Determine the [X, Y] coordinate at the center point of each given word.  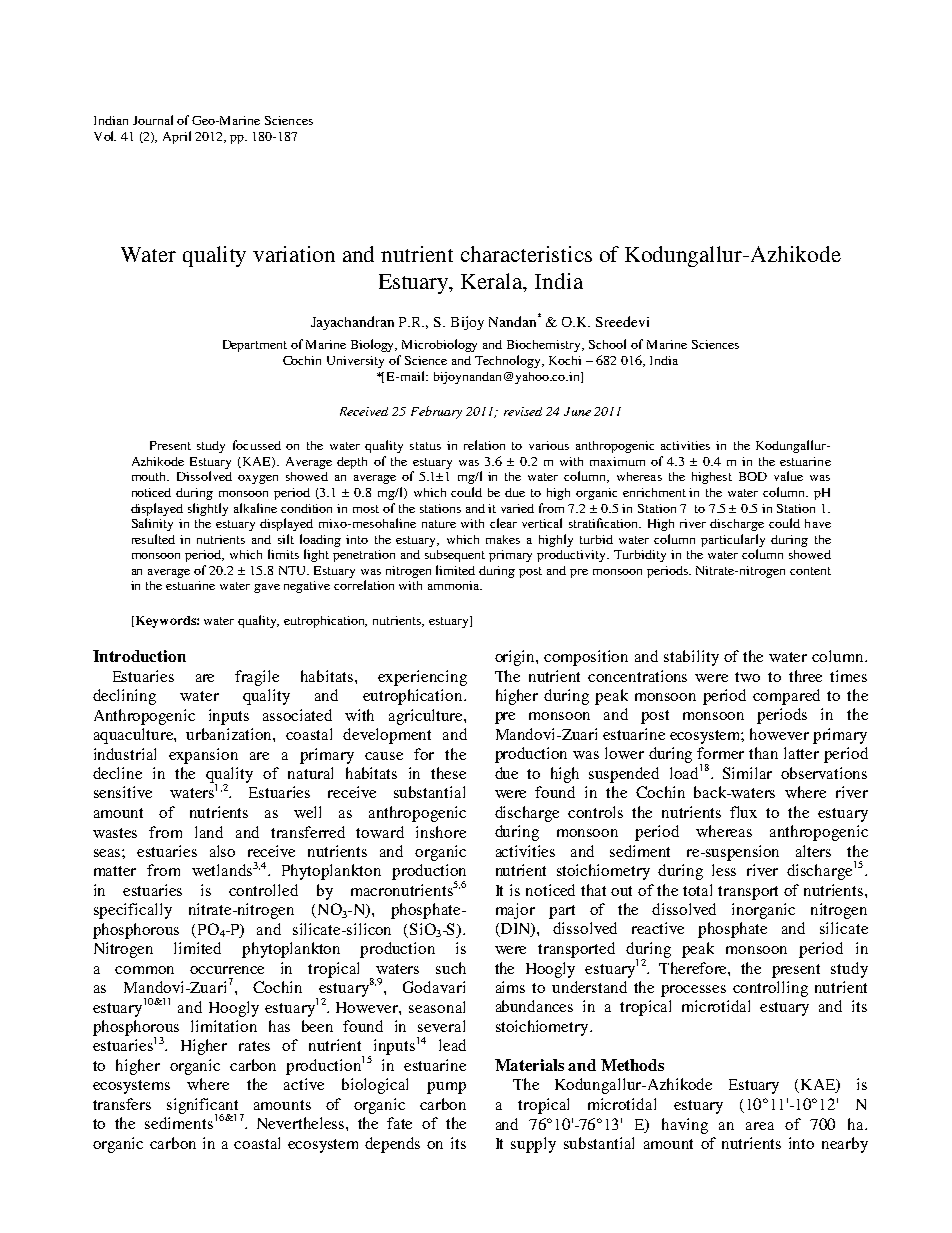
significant [204, 1107]
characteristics [526, 254]
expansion [203, 756]
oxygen [258, 479]
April [177, 137]
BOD [753, 476]
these [448, 773]
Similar [747, 773]
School [607, 344]
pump [446, 1088]
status [425, 446]
